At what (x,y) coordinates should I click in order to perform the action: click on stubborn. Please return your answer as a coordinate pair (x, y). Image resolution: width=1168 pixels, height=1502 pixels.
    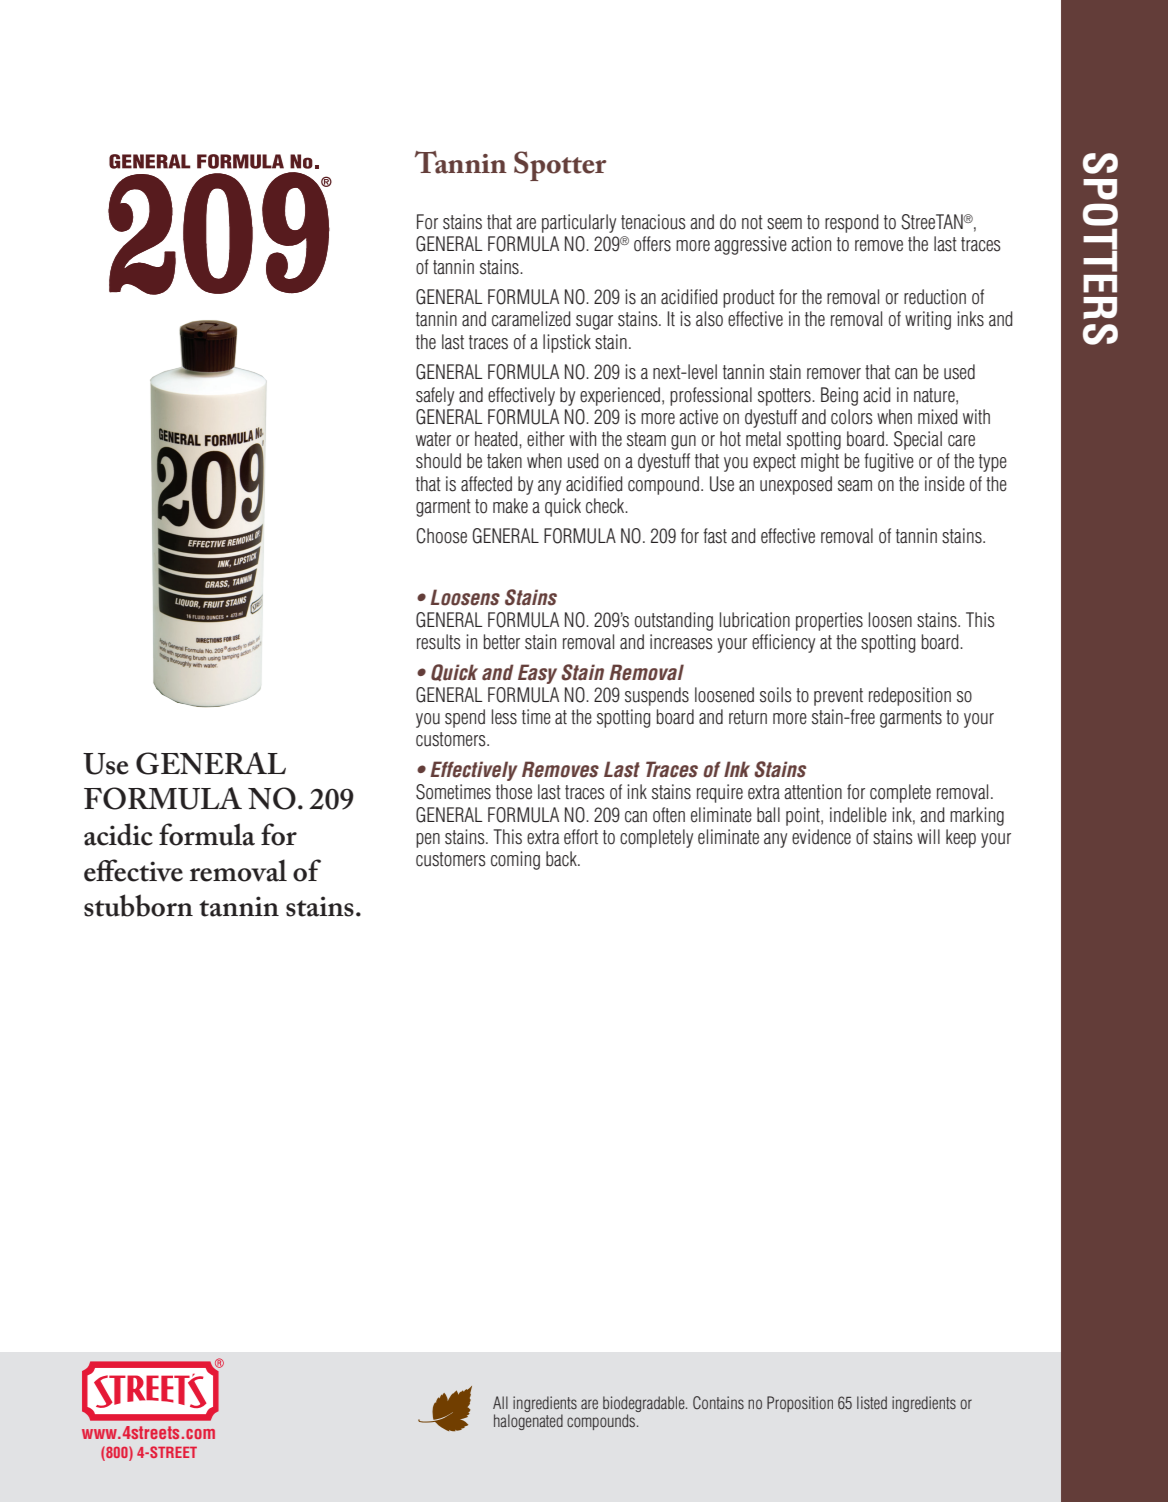
    Looking at the image, I should click on (138, 905).
